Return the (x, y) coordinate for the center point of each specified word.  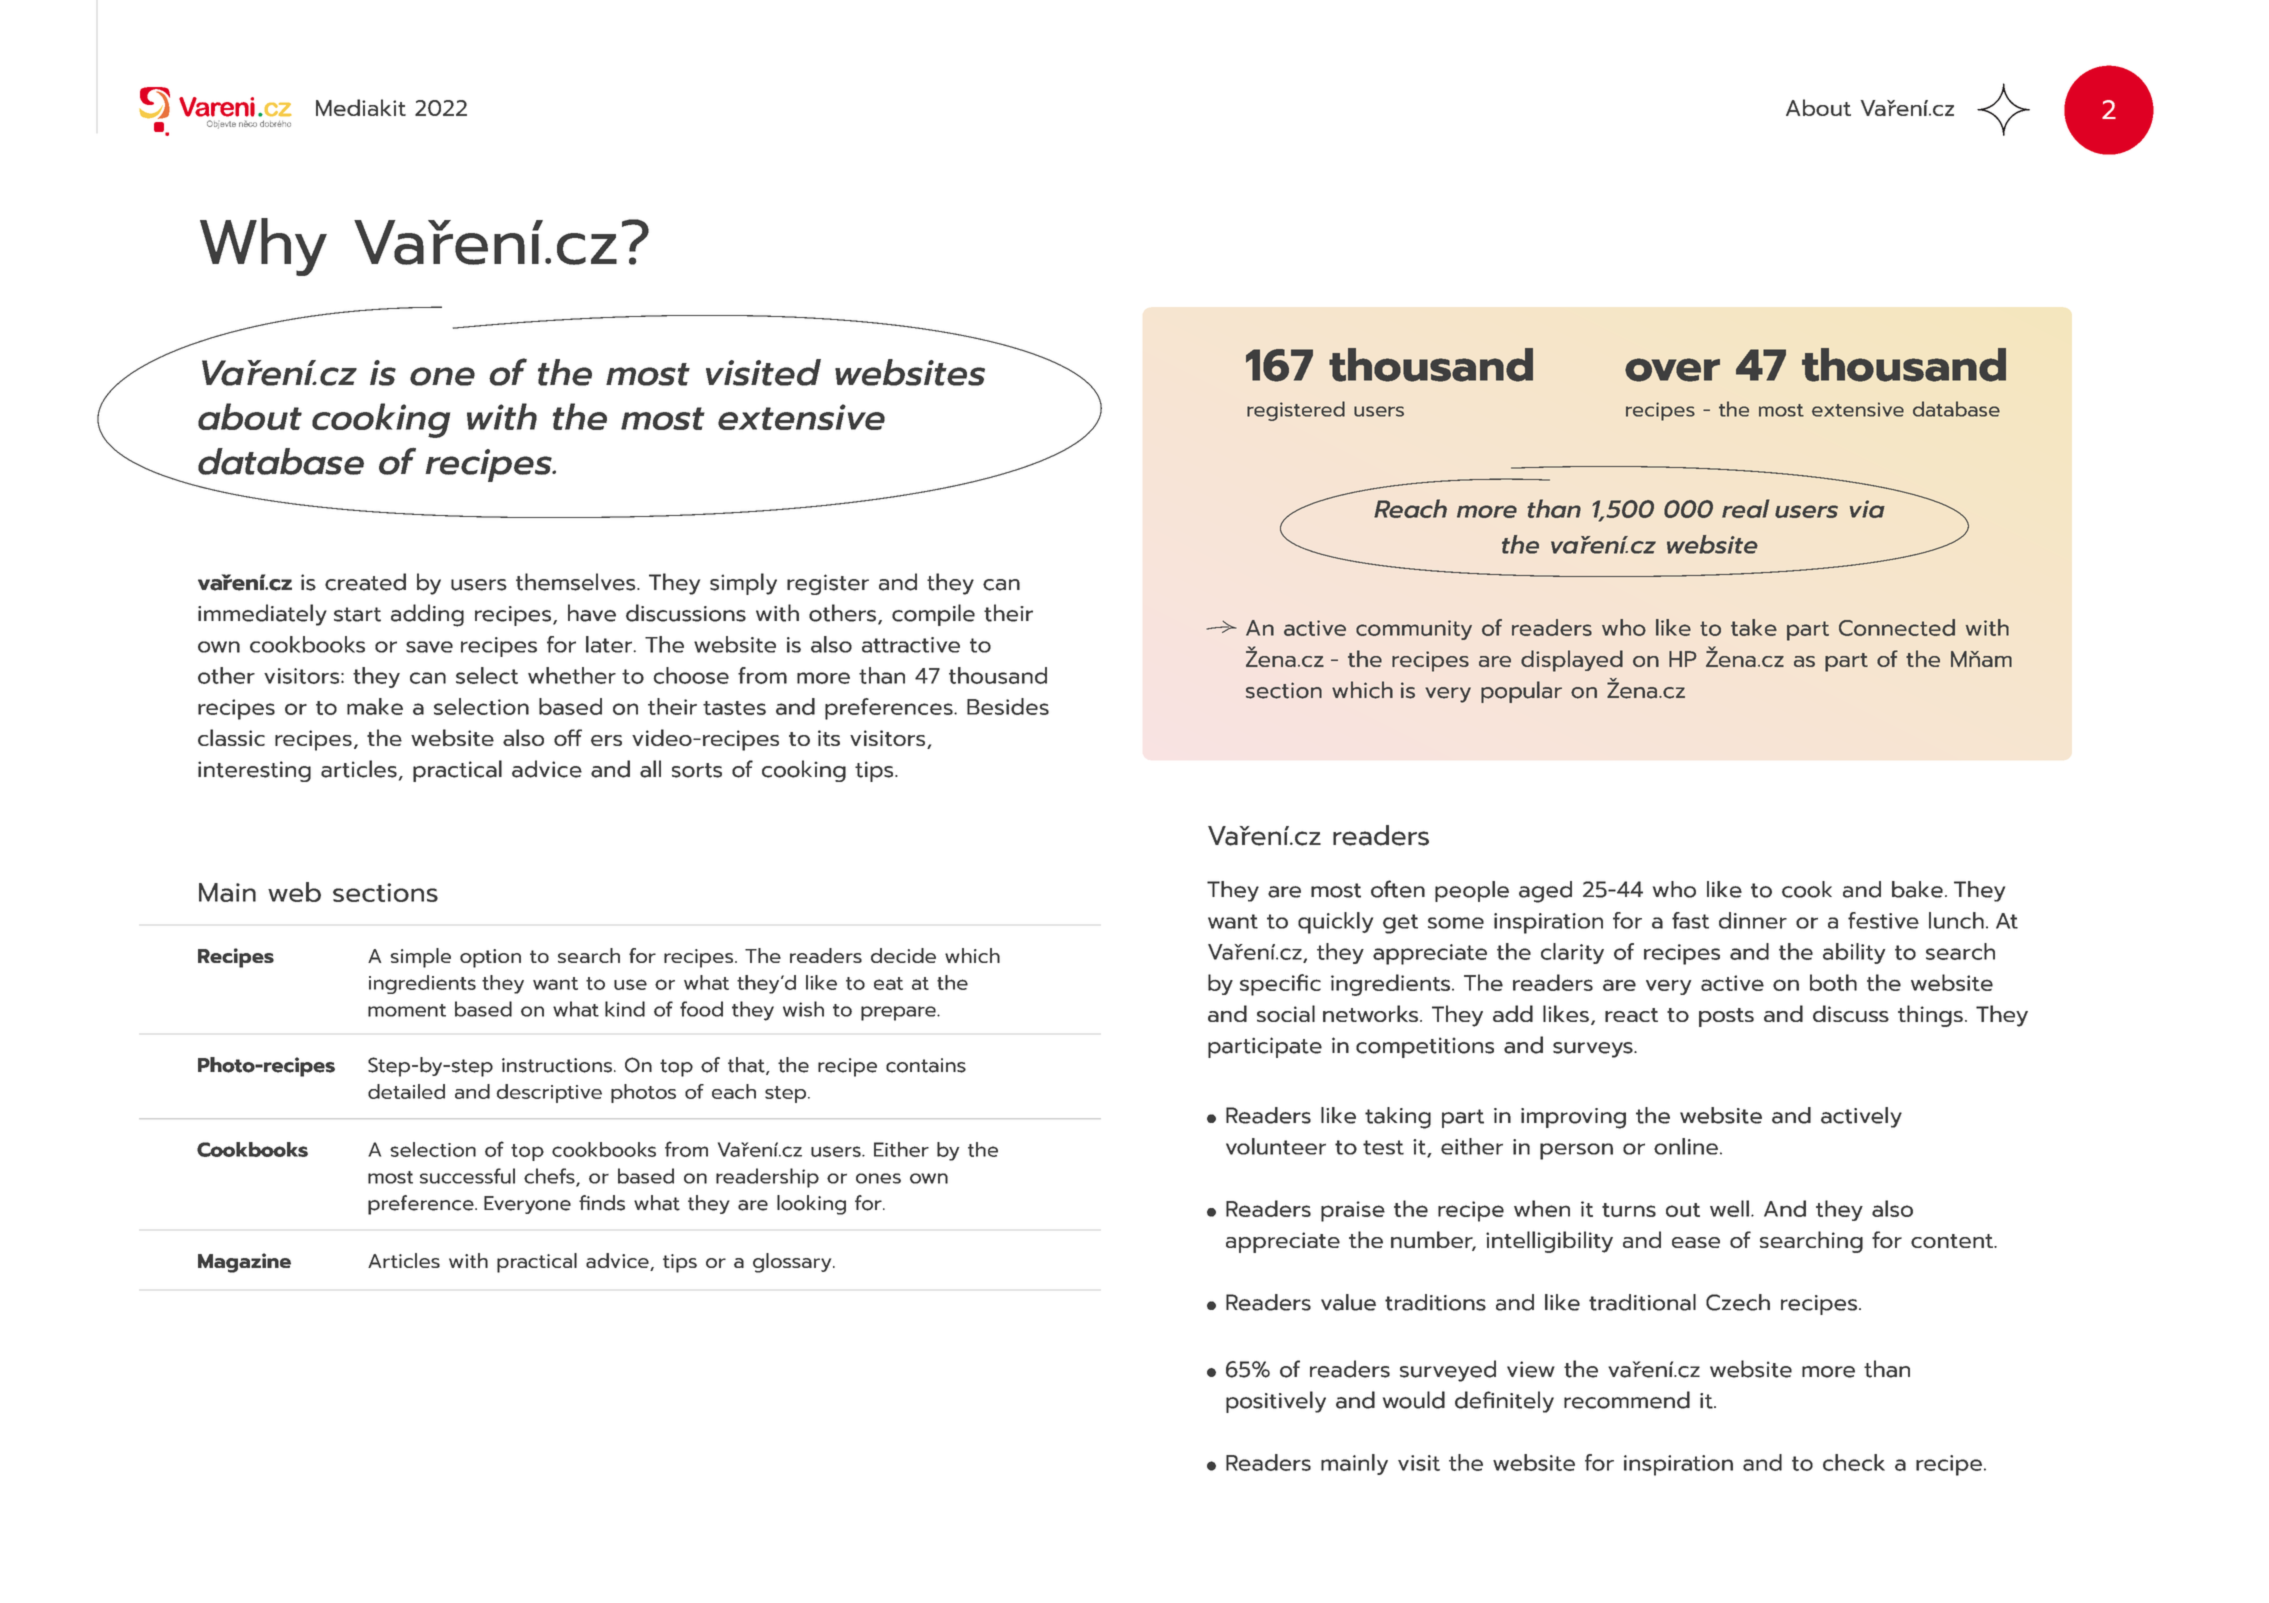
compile (933, 615)
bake (1917, 889)
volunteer (1276, 1146)
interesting (254, 771)
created (365, 582)
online (1686, 1146)
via (1867, 509)
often (1398, 889)
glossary (793, 1263)
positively (1276, 1402)
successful (467, 1176)
